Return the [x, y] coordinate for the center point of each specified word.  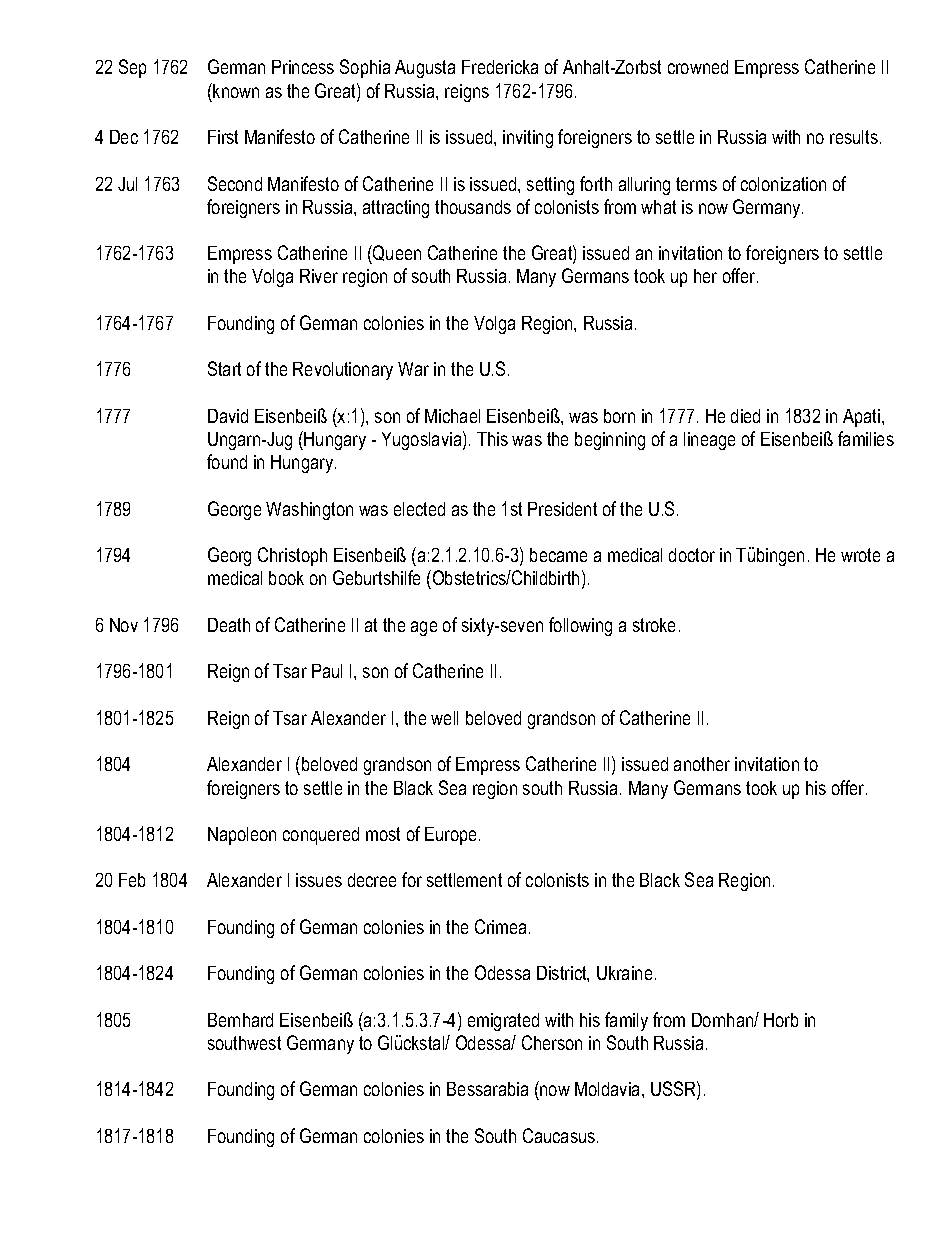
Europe [452, 836]
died [745, 416]
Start [224, 368]
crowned [698, 67]
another [702, 764]
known [235, 90]
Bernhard [240, 1020]
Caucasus [560, 1135]
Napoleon [242, 836]
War [413, 369]
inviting [528, 139]
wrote [860, 555]
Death [229, 625]
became [558, 555]
